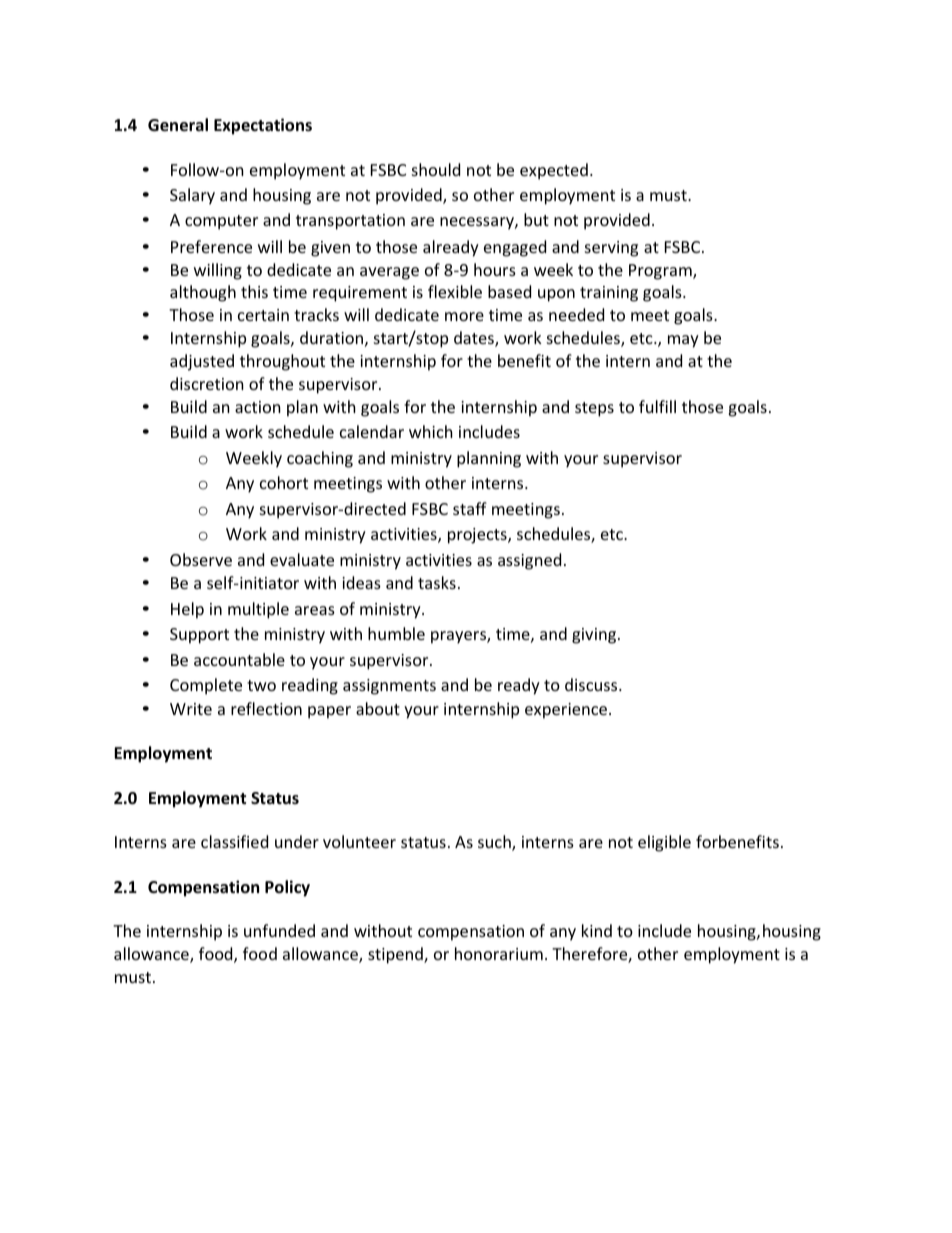 The image size is (952, 1233). Describe the element at coordinates (201, 559) in the screenshot. I see `Observe` at that location.
